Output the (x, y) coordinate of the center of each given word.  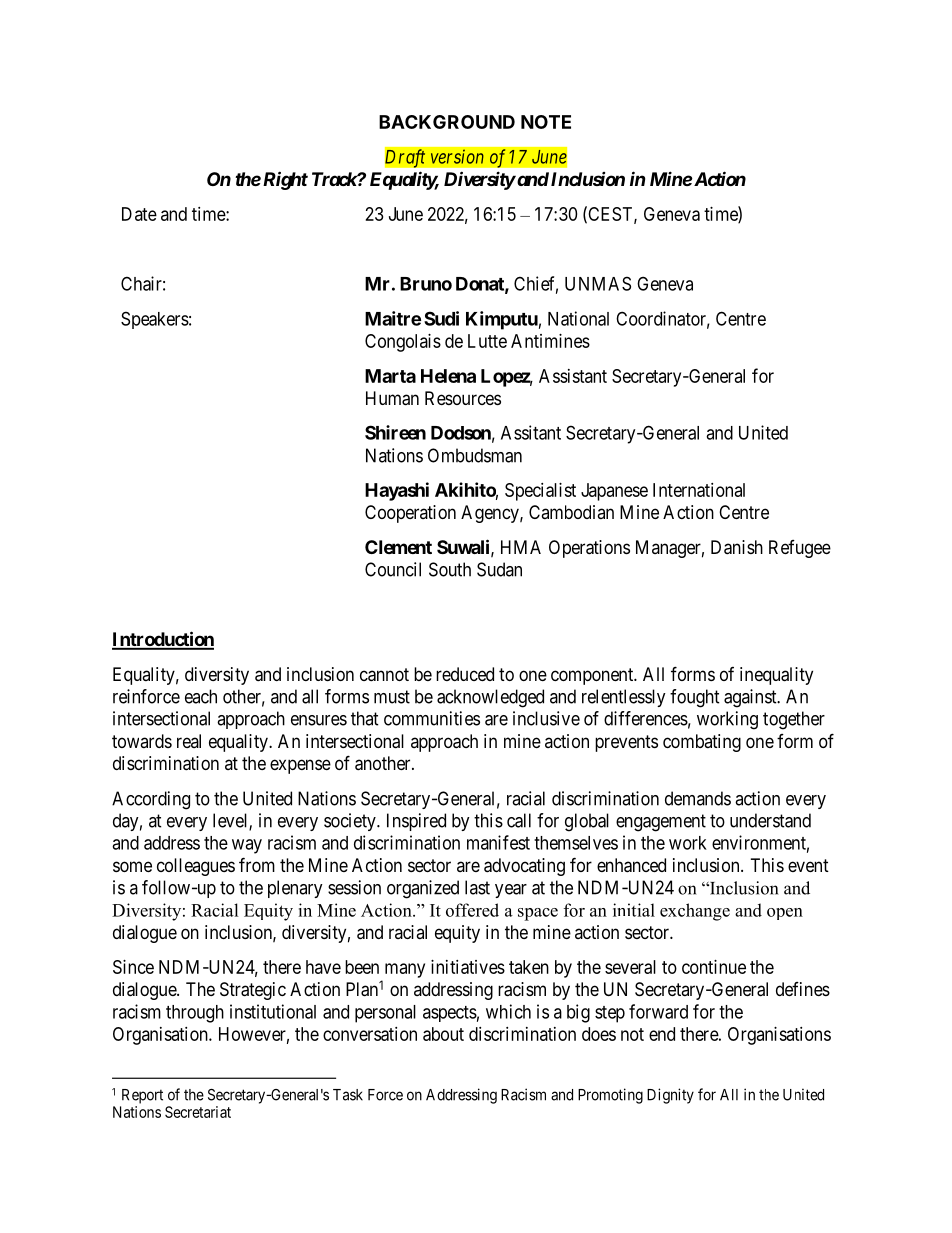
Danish (737, 547)
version (457, 156)
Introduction (163, 640)
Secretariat (198, 1112)
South (450, 569)
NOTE (546, 122)
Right (284, 180)
